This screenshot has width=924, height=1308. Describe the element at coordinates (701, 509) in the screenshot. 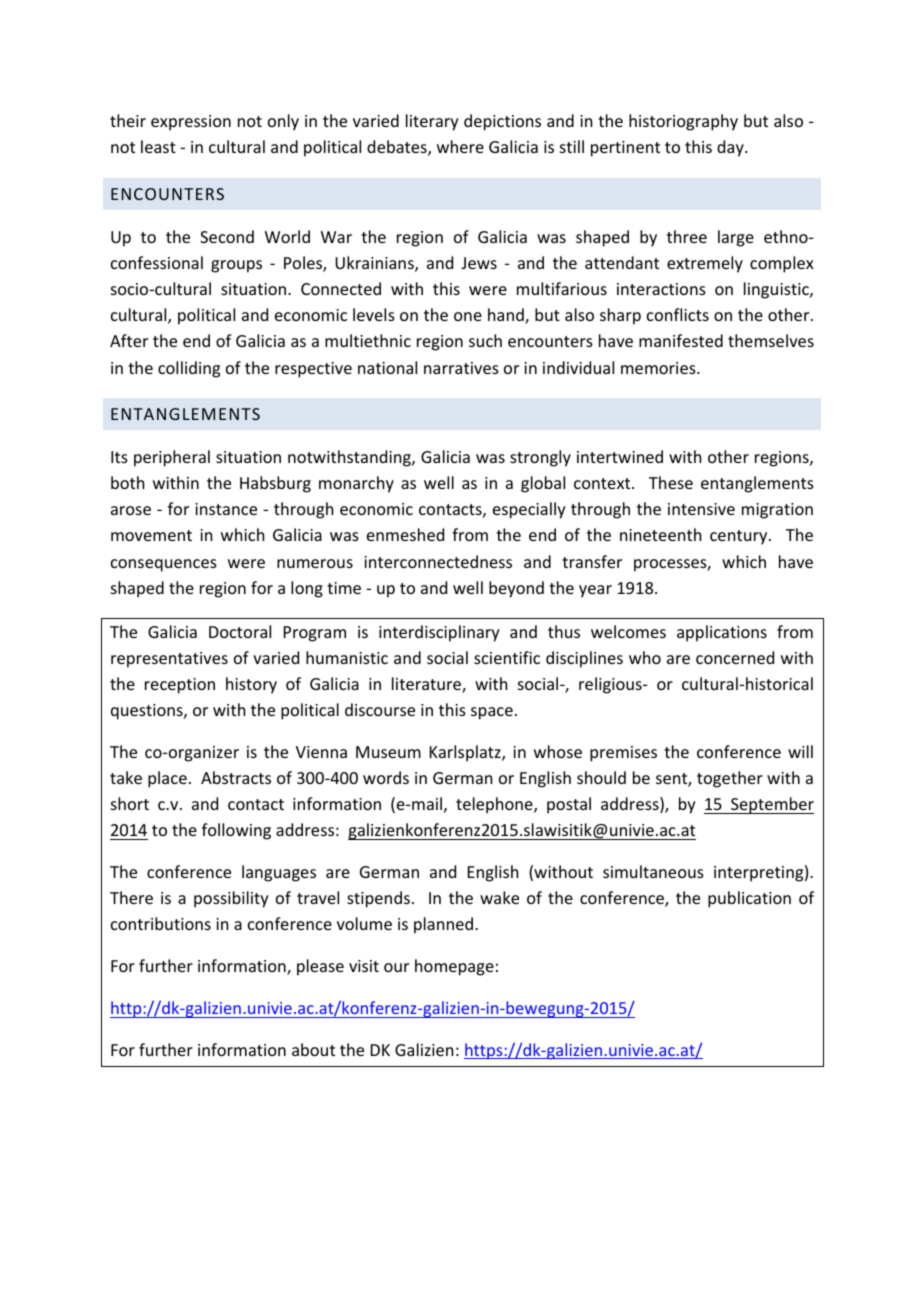

I see `intensive` at that location.
